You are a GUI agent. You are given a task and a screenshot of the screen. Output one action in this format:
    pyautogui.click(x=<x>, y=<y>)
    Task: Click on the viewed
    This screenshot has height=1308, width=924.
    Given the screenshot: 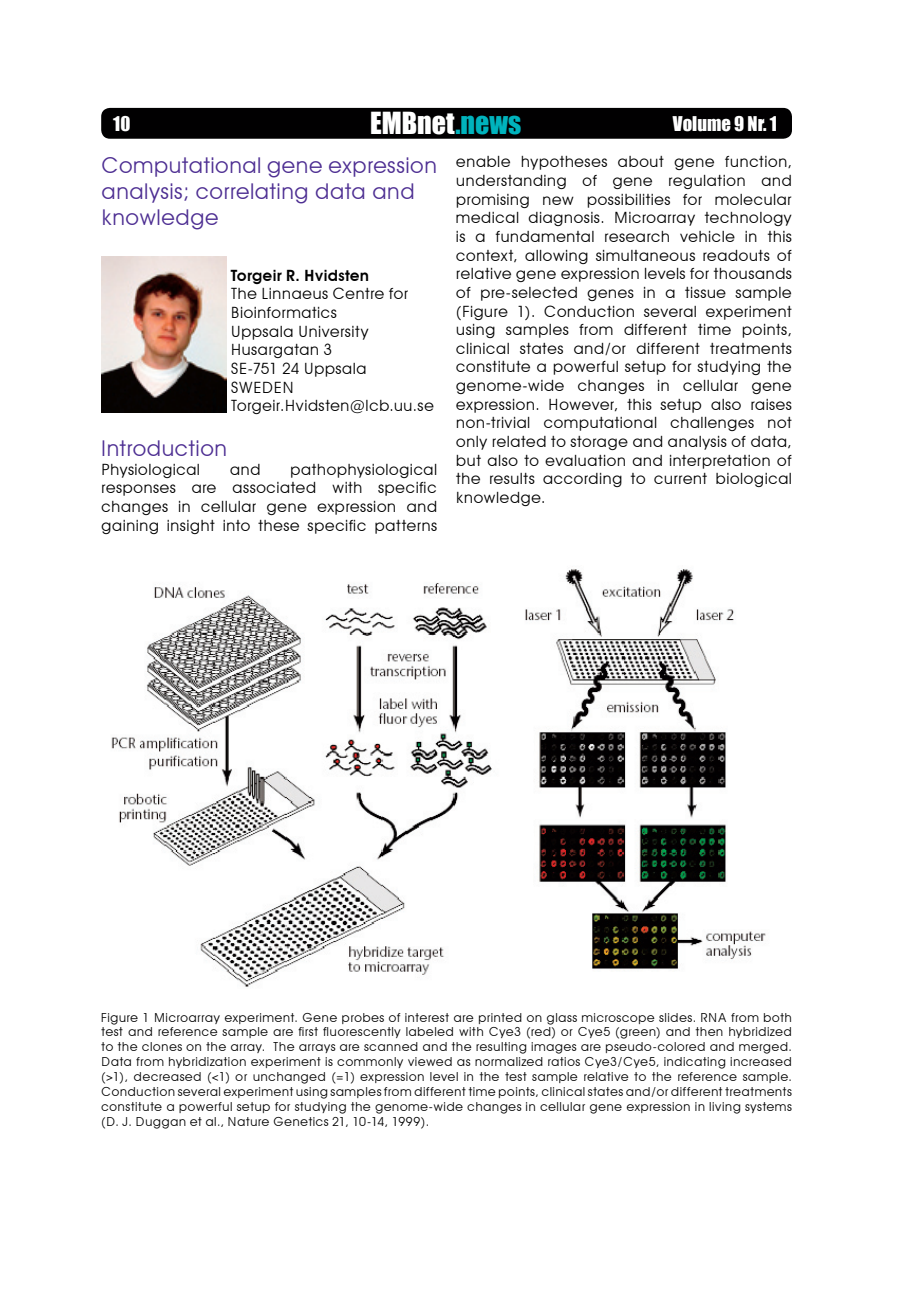 What is the action you would take?
    pyautogui.click(x=430, y=1061)
